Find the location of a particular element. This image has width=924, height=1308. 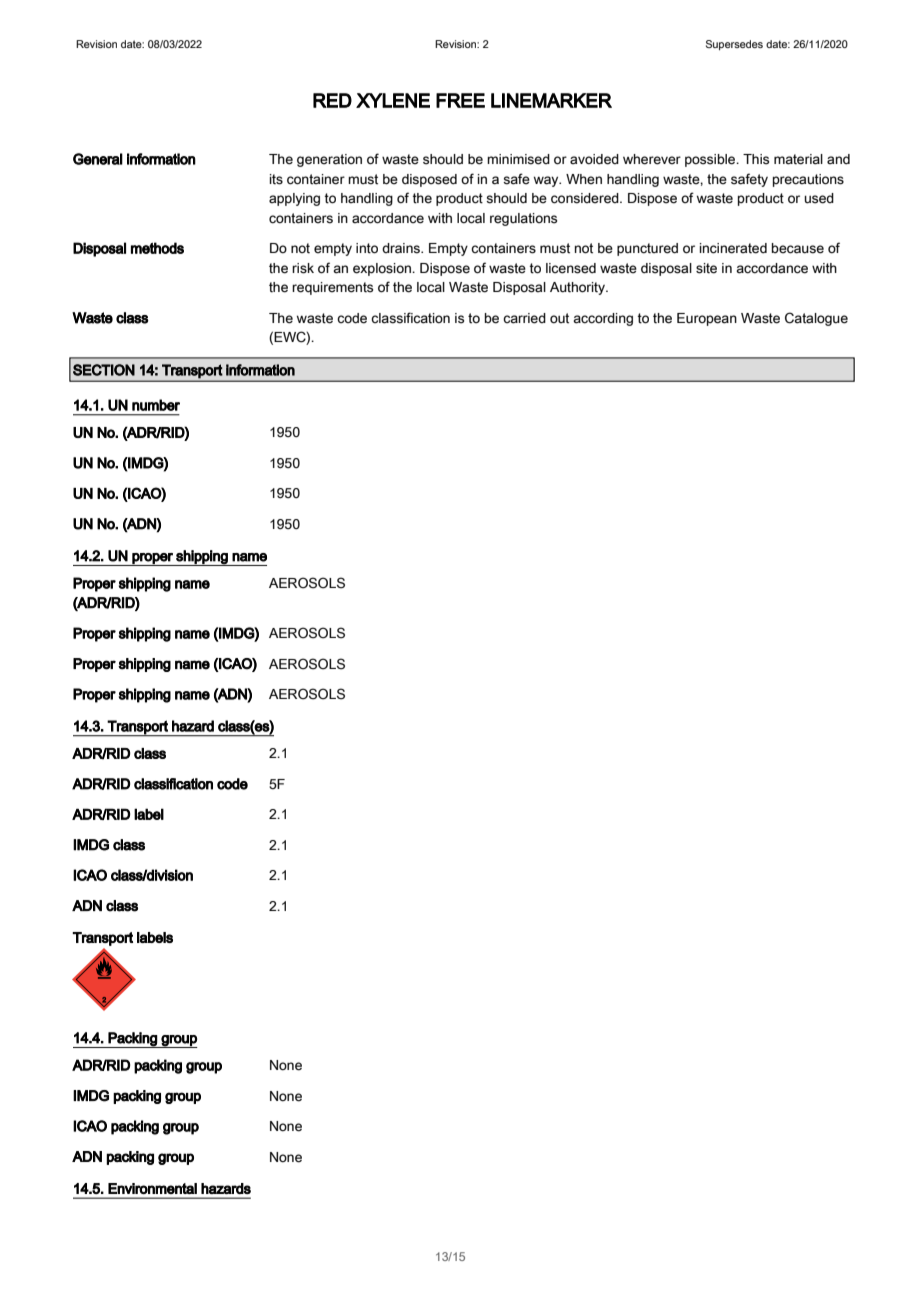

General is located at coordinates (98, 159).
